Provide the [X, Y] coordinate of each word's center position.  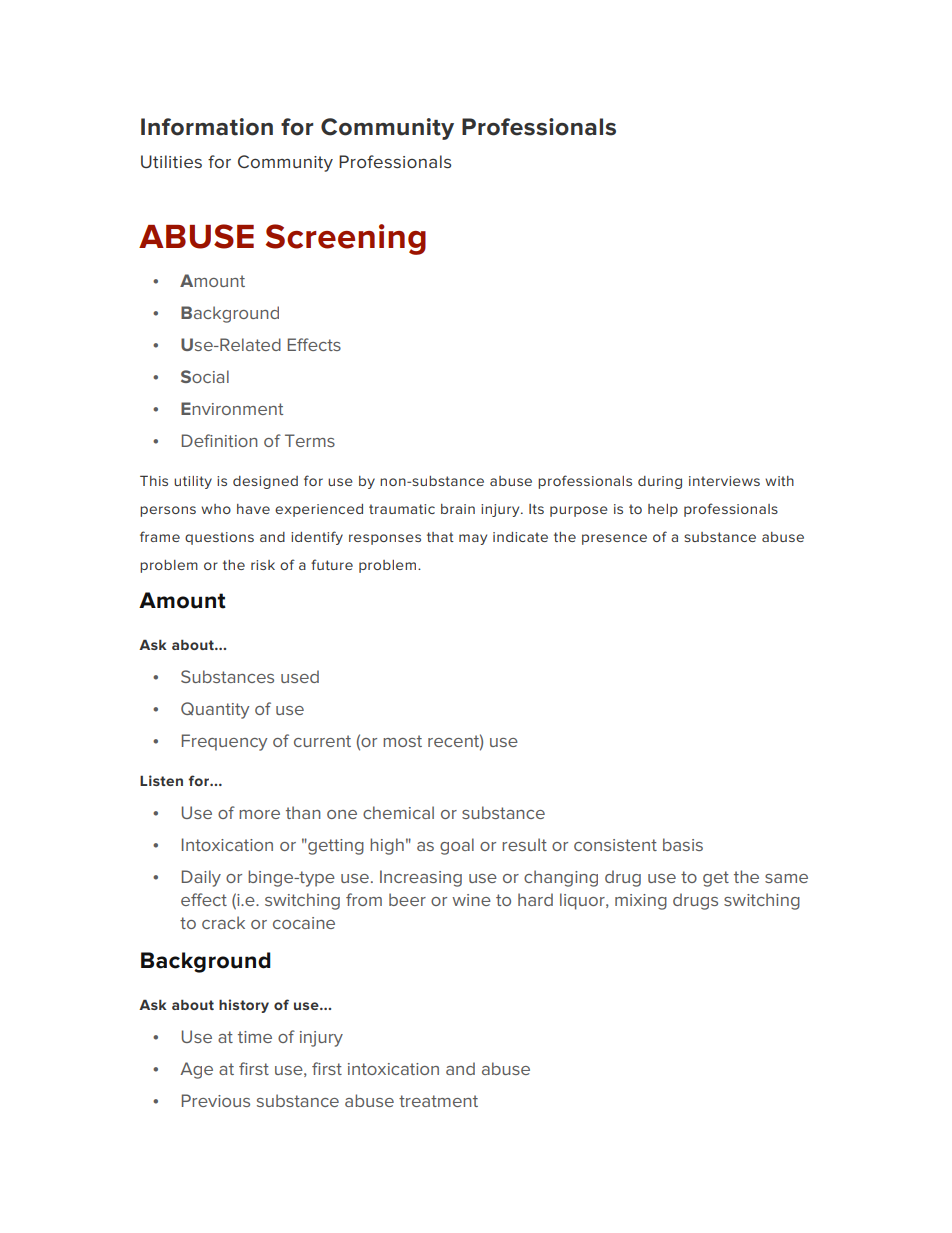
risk [263, 565]
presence [614, 539]
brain [458, 509]
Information [207, 127]
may [473, 539]
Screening [346, 239]
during [660, 482]
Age [196, 1070]
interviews [724, 481]
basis [683, 844]
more [259, 814]
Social [205, 376]
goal [457, 846]
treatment [438, 1101]
